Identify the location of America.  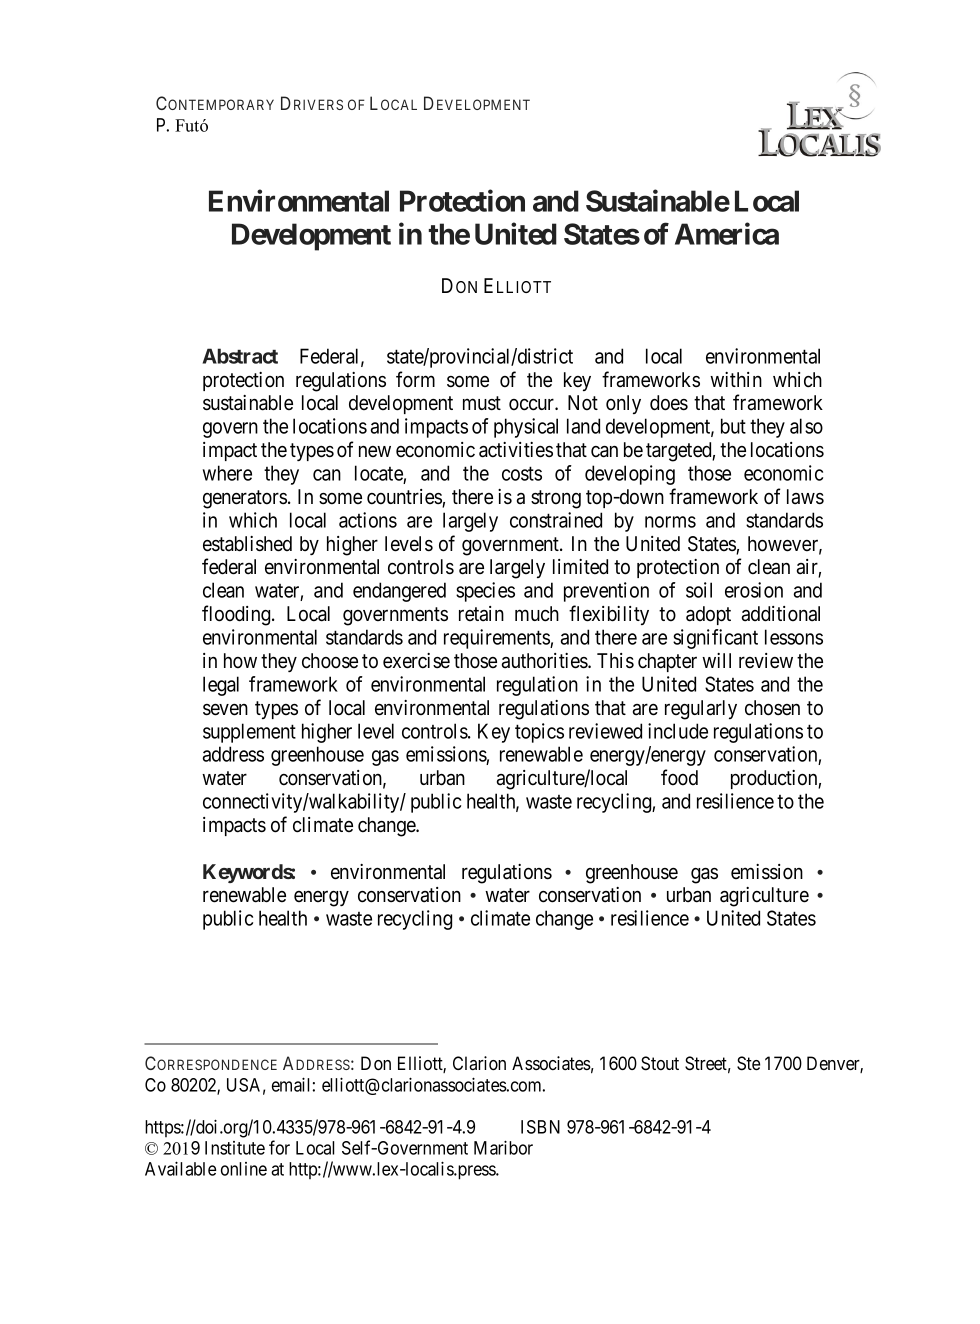
(727, 233).
